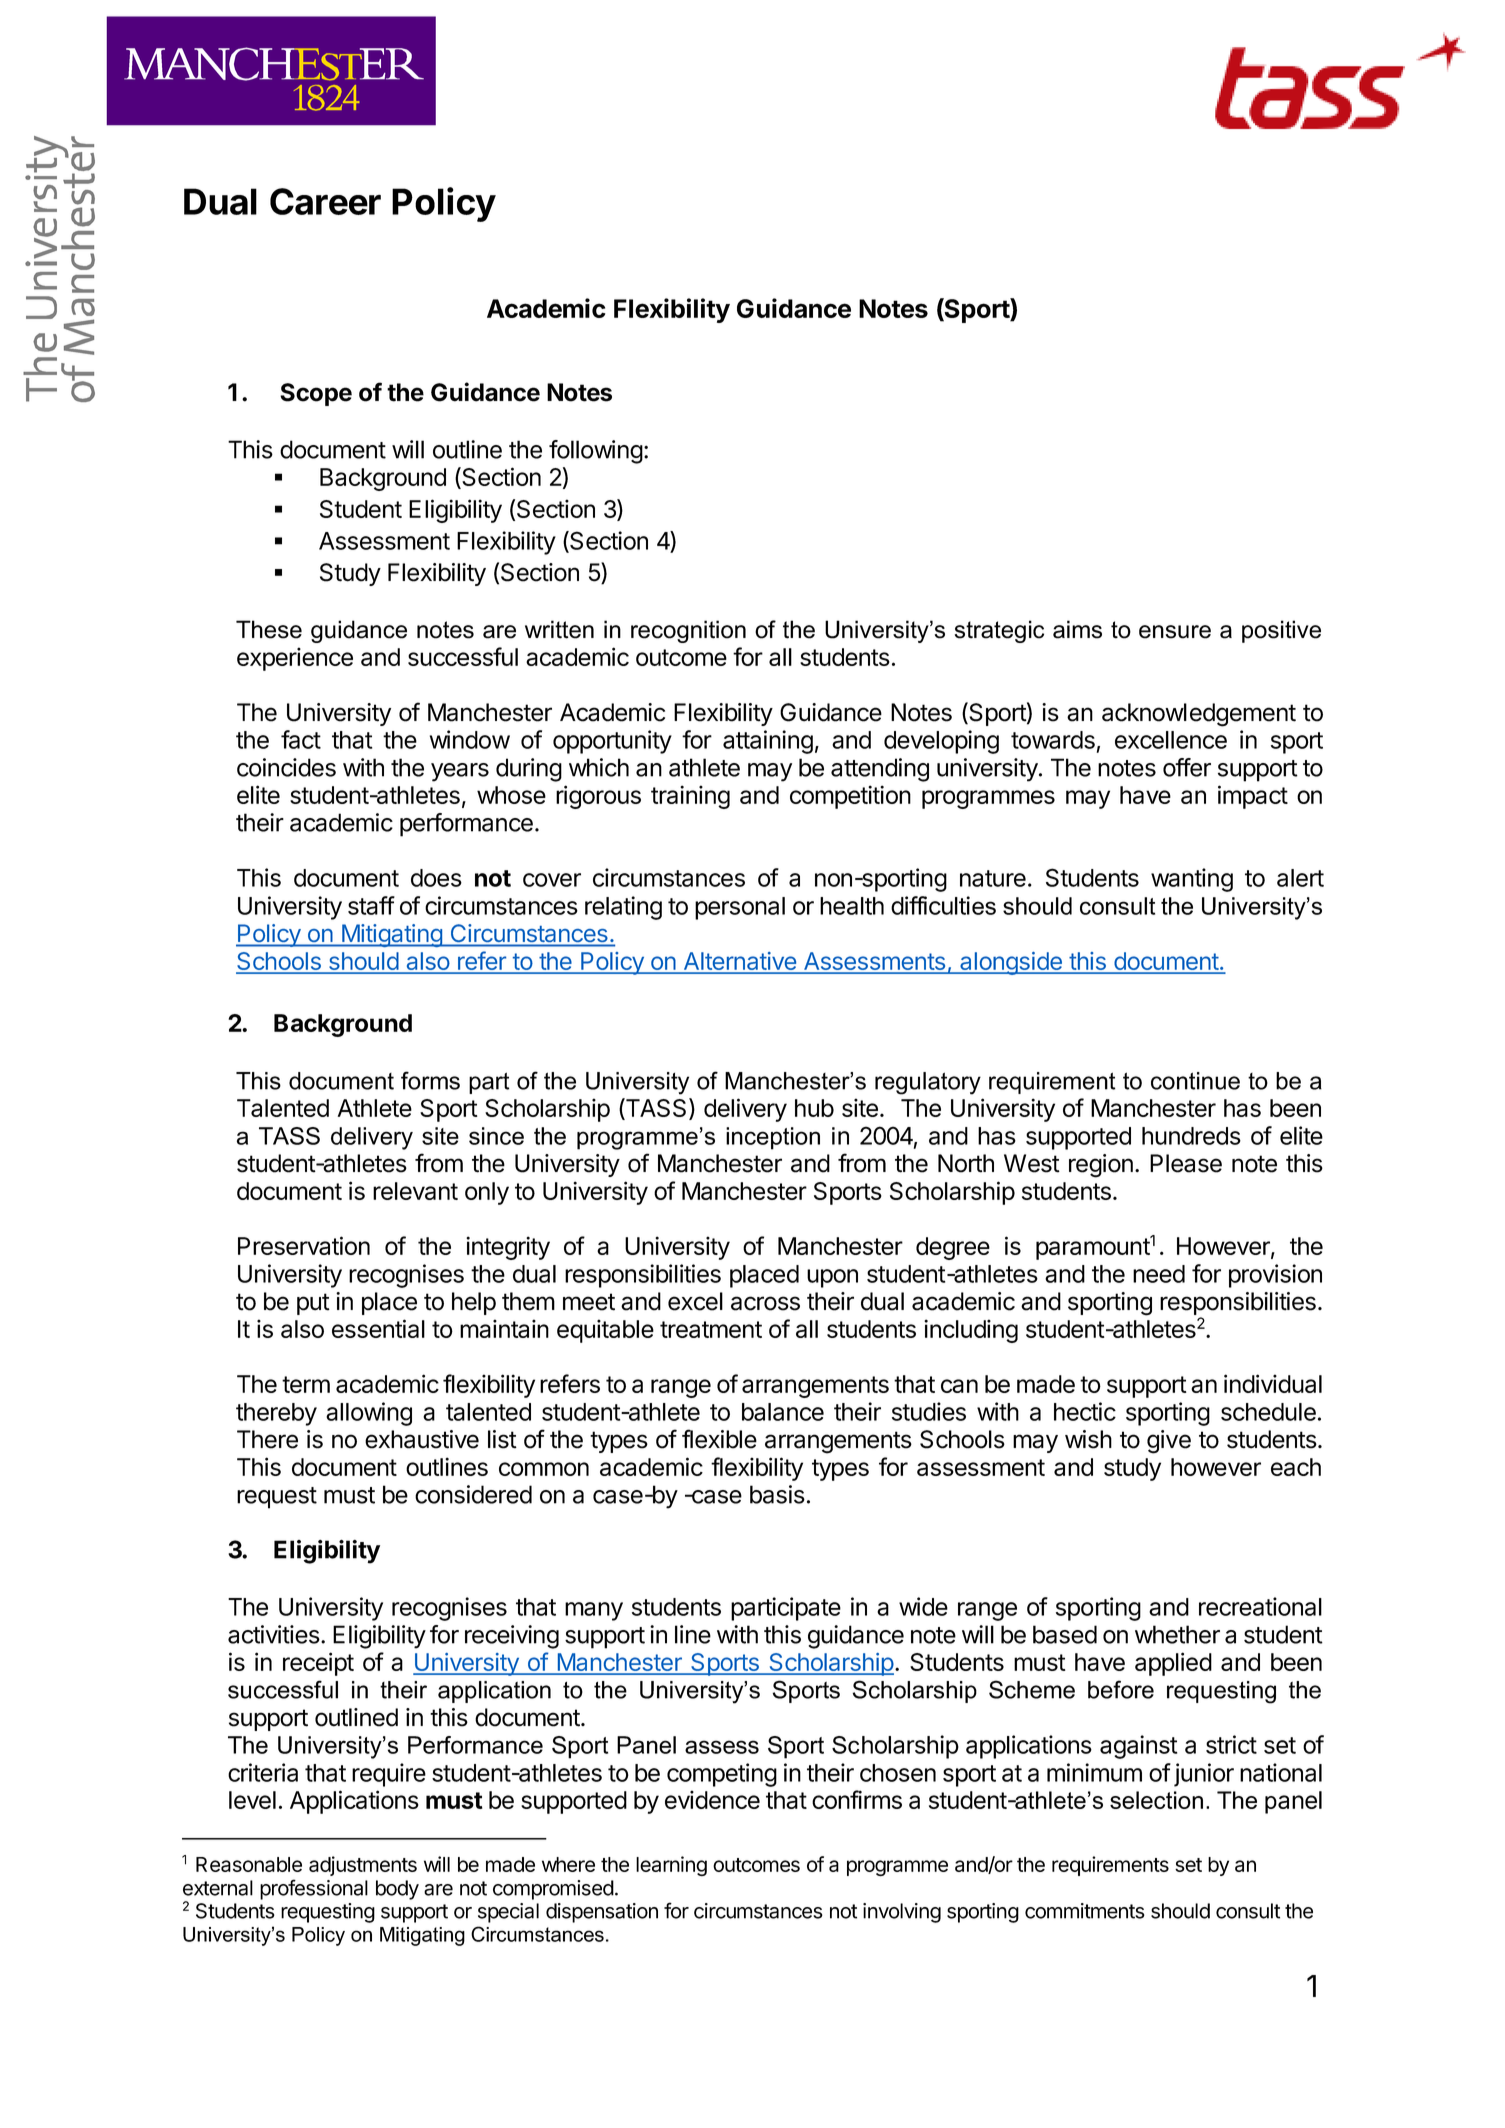  Describe the element at coordinates (740, 908) in the screenshot. I see `personal` at that location.
